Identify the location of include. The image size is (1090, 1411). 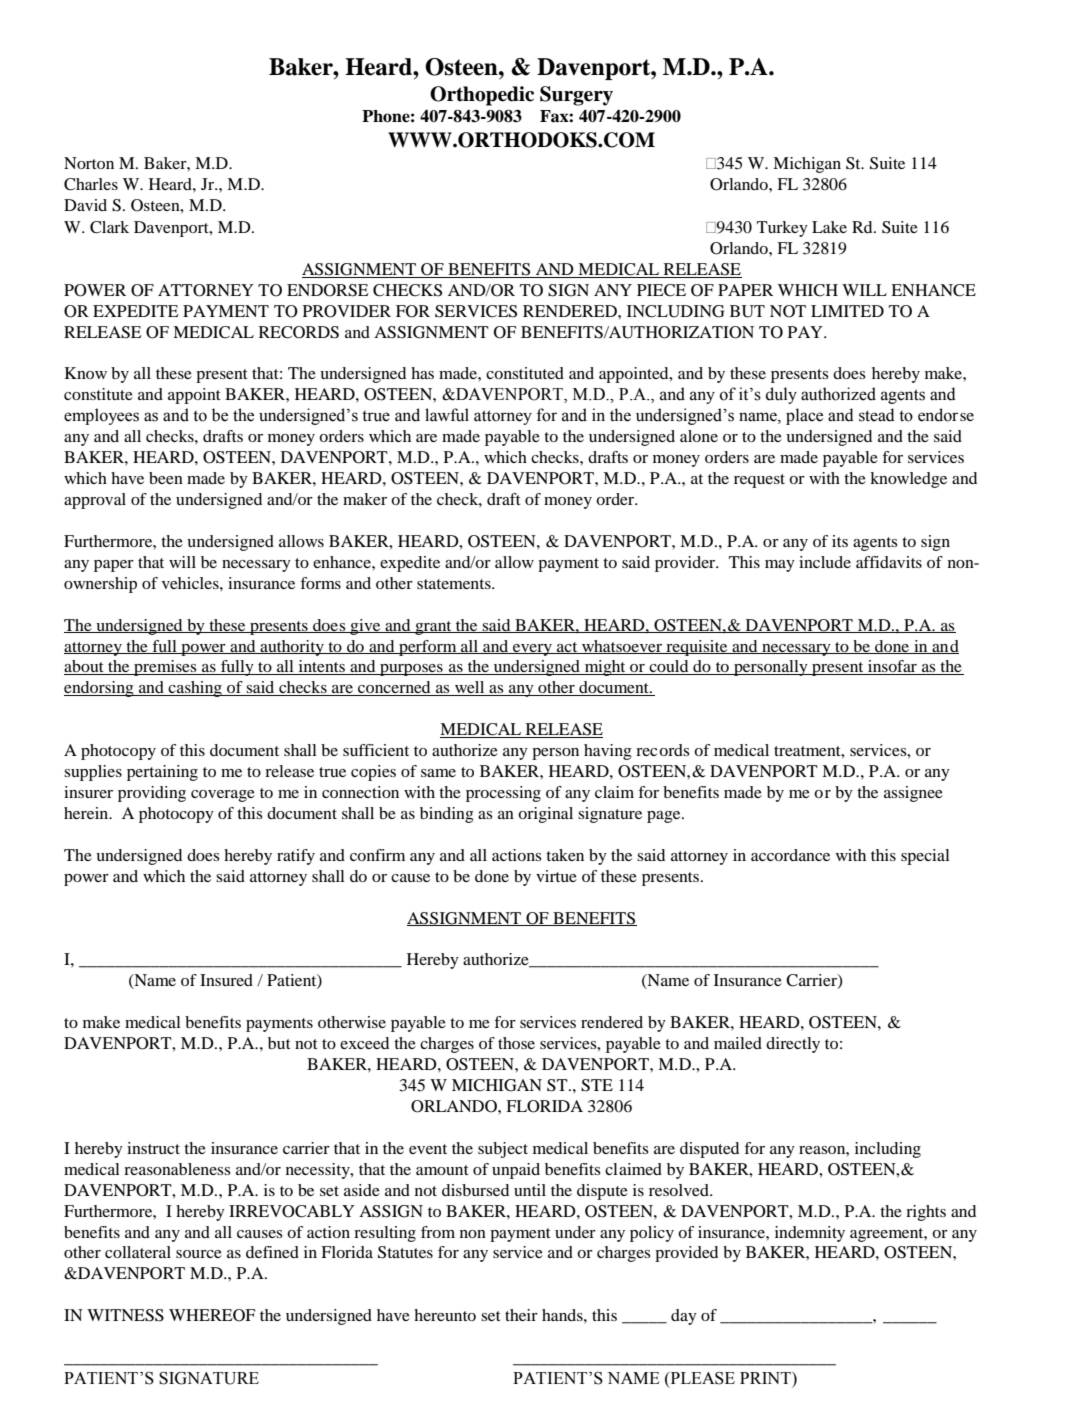
(825, 562).
